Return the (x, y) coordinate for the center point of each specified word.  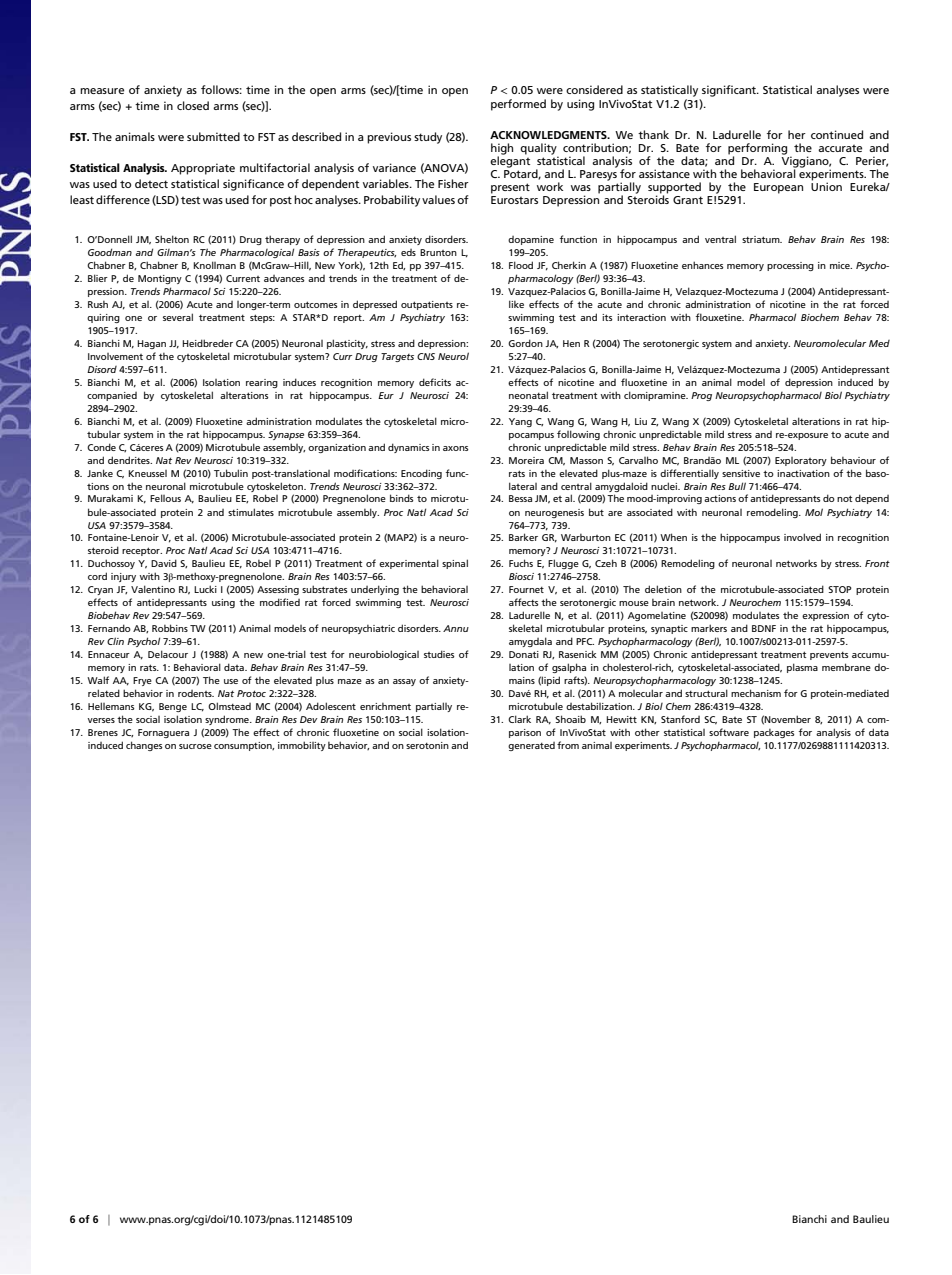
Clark (519, 719)
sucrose (195, 746)
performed (518, 105)
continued (837, 134)
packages (774, 733)
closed (193, 105)
